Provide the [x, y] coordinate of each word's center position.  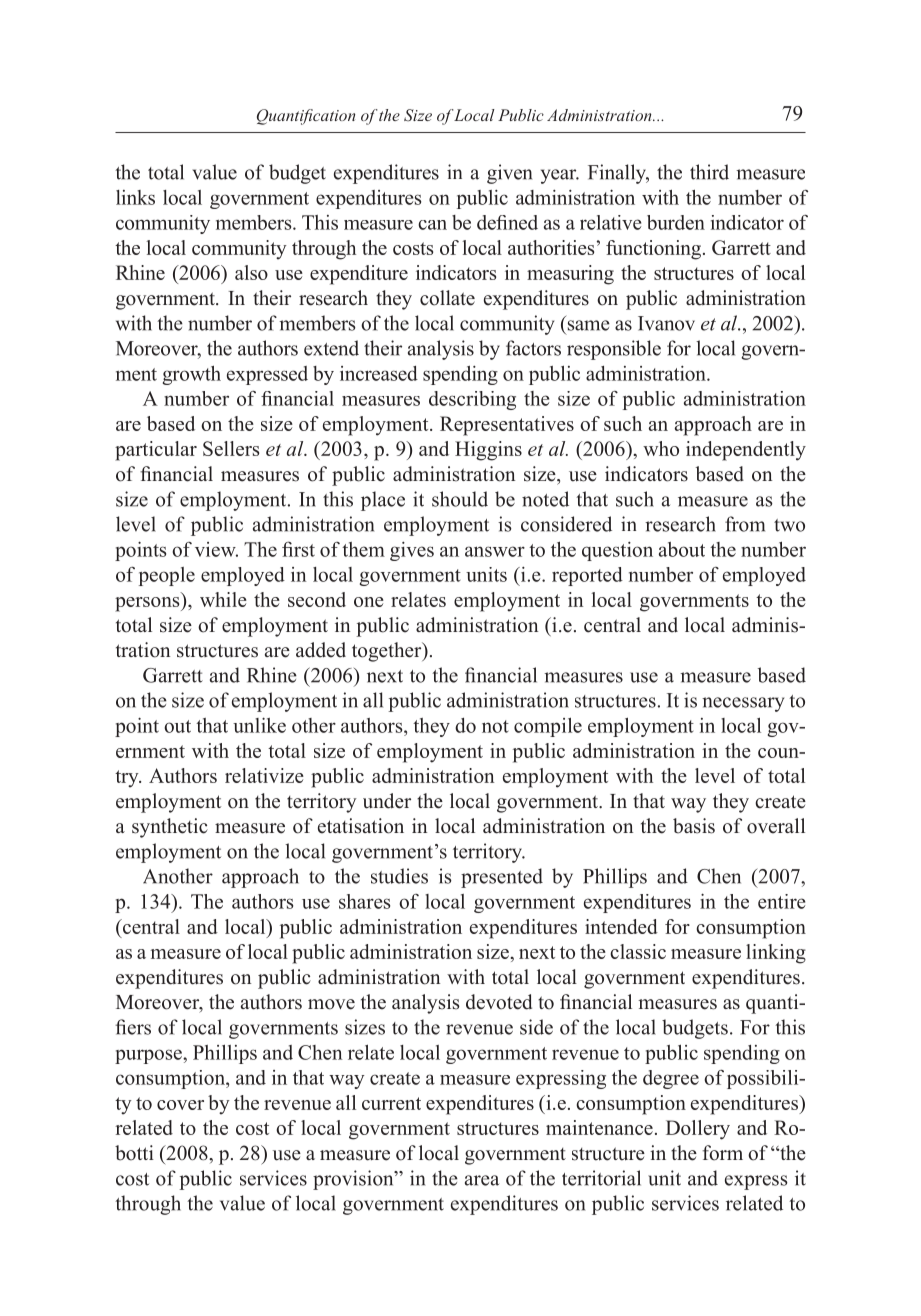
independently [746, 451]
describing [472, 400]
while [223, 599]
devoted [499, 1002]
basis [694, 826]
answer [495, 551]
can [432, 225]
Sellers [231, 448]
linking [776, 954]
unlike [259, 725]
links [135, 197]
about [682, 549]
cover [180, 1105]
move [331, 1004]
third [709, 172]
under [387, 801]
